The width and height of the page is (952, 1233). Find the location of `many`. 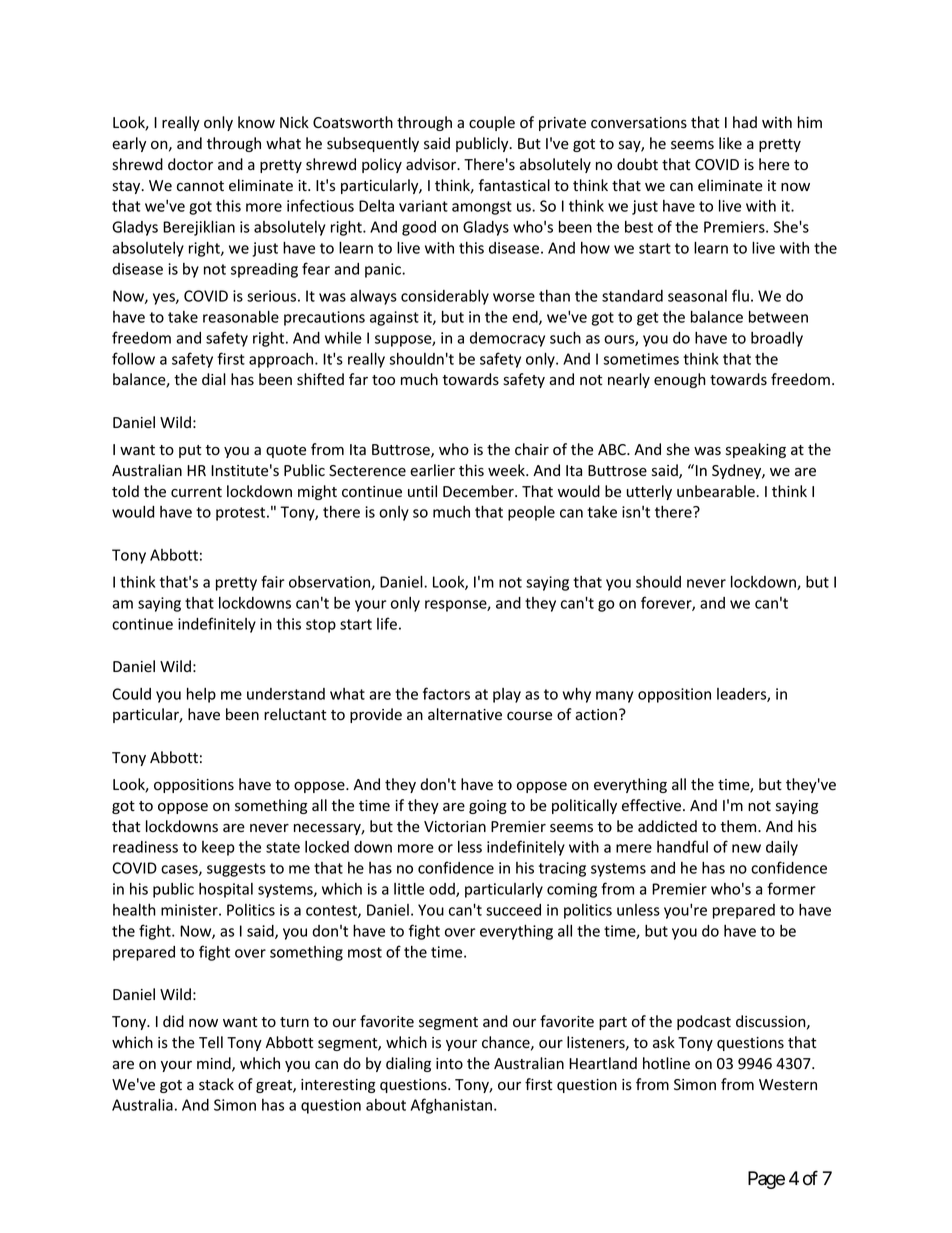

many is located at coordinates (614, 697).
